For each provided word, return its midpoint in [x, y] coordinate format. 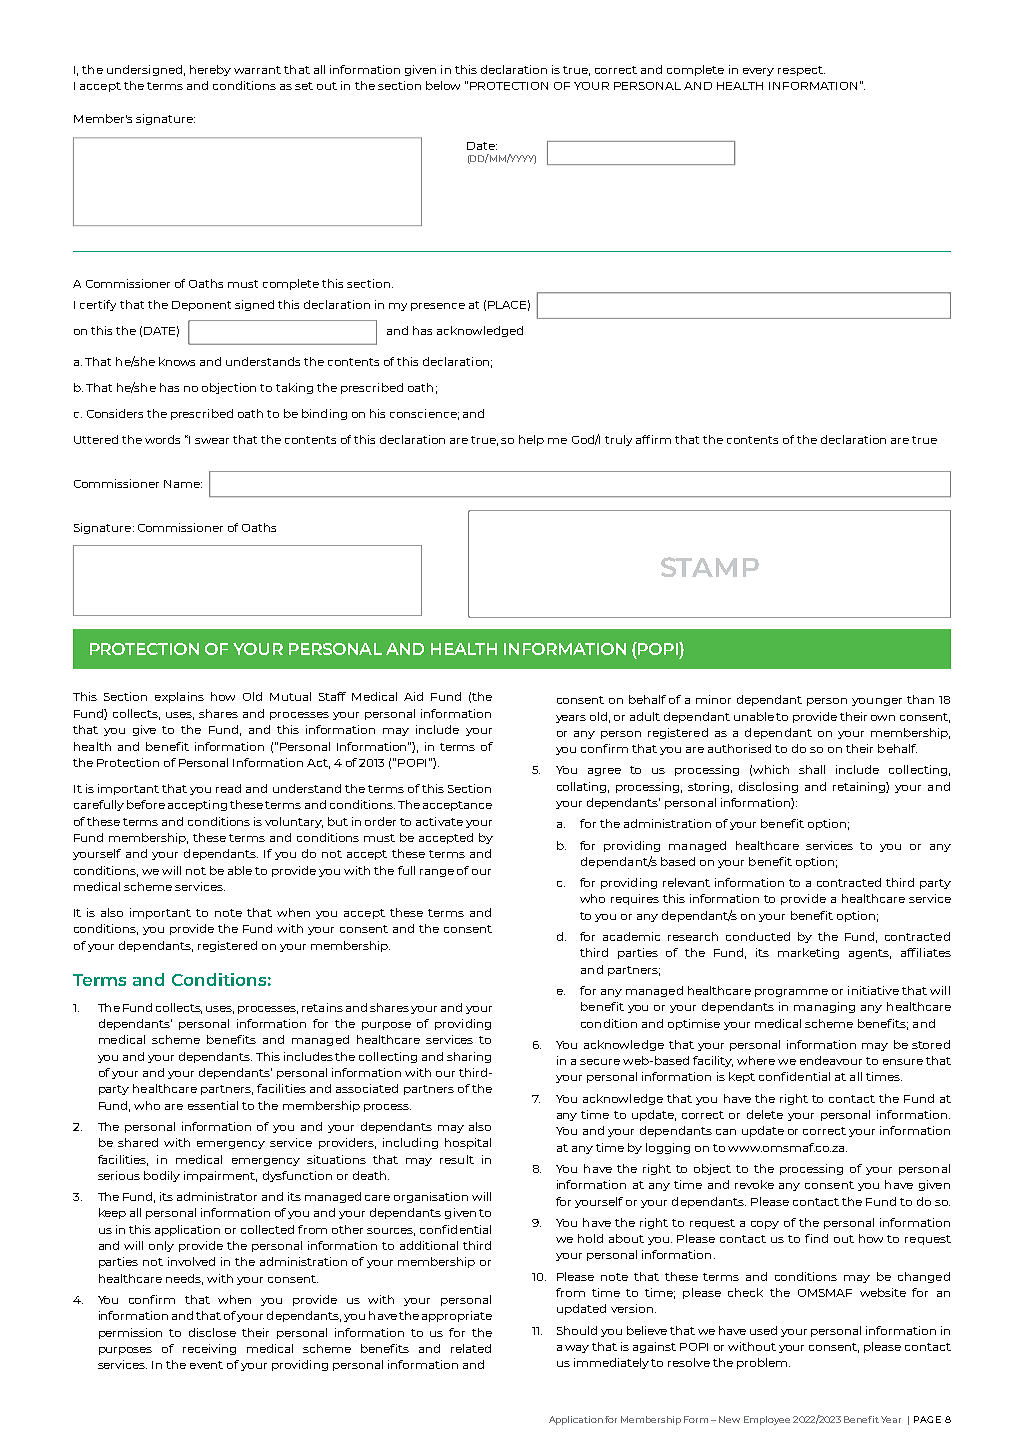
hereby [210, 70]
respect [801, 71]
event [206, 1365]
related [471, 1348]
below [443, 85]
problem [763, 1363]
